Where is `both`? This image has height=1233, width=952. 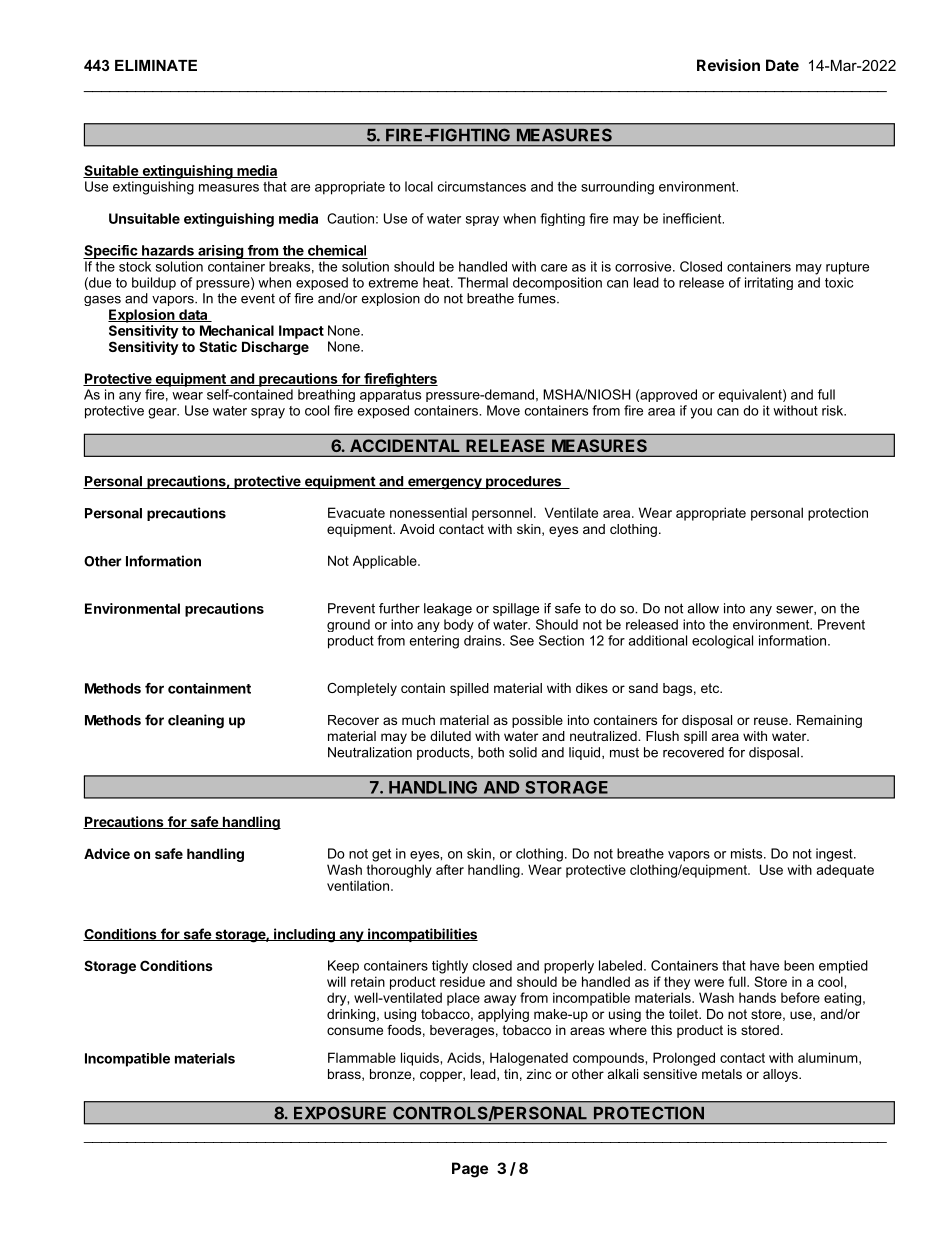
both is located at coordinates (491, 752).
